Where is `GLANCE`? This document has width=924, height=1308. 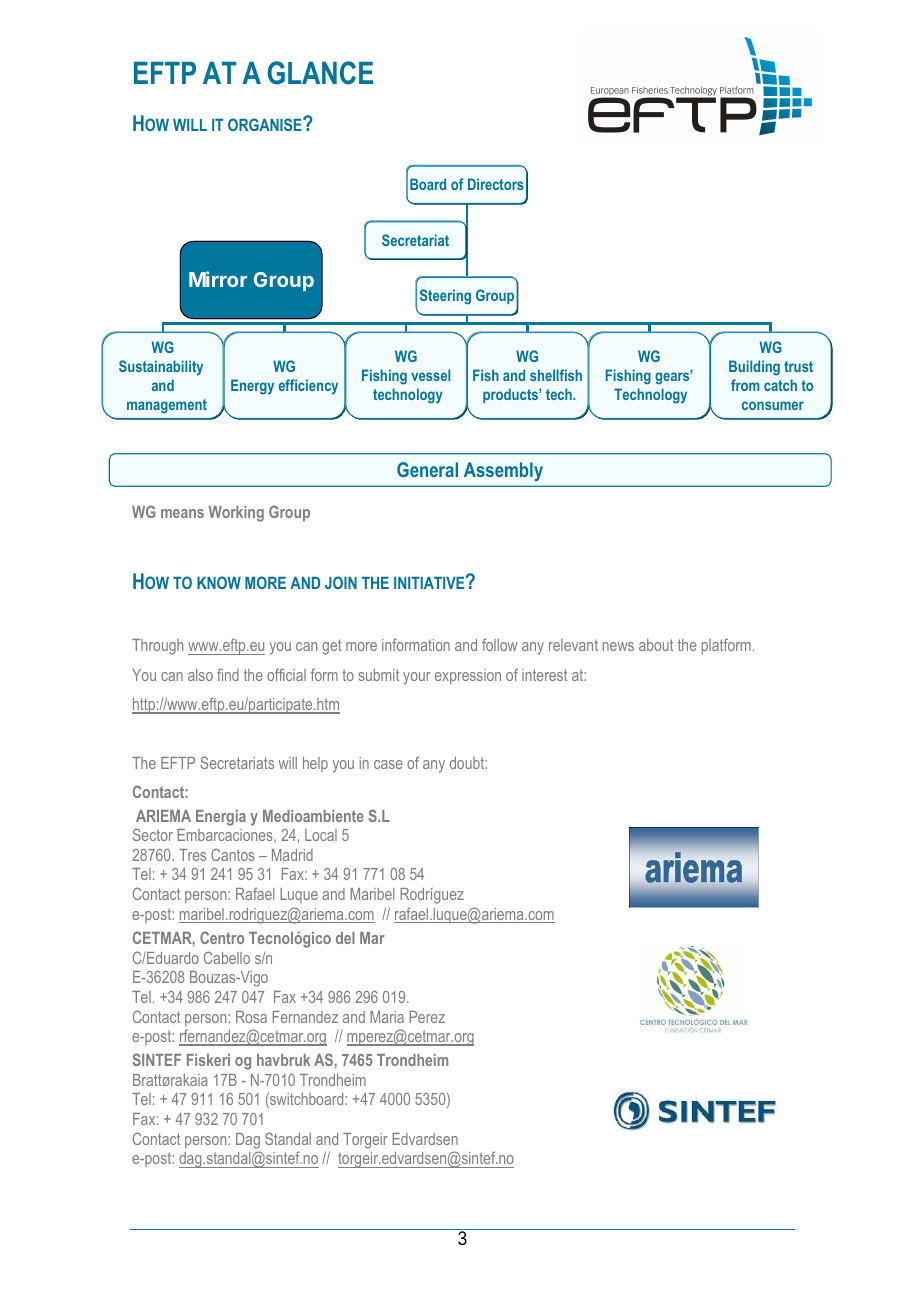 GLANCE is located at coordinates (320, 73).
